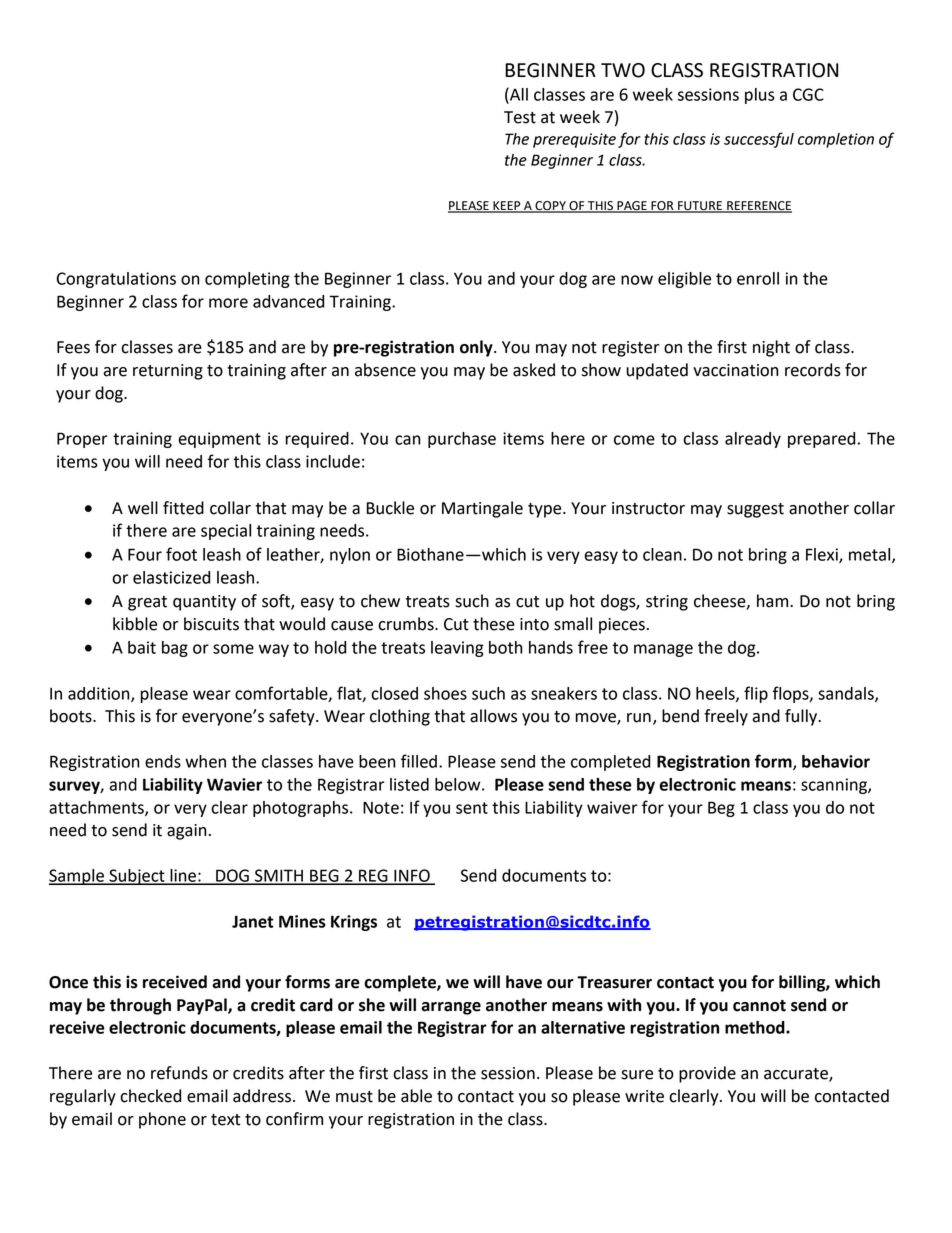 This image has height=1233, width=952. Describe the element at coordinates (116, 280) in the image. I see `Congratulations` at that location.
